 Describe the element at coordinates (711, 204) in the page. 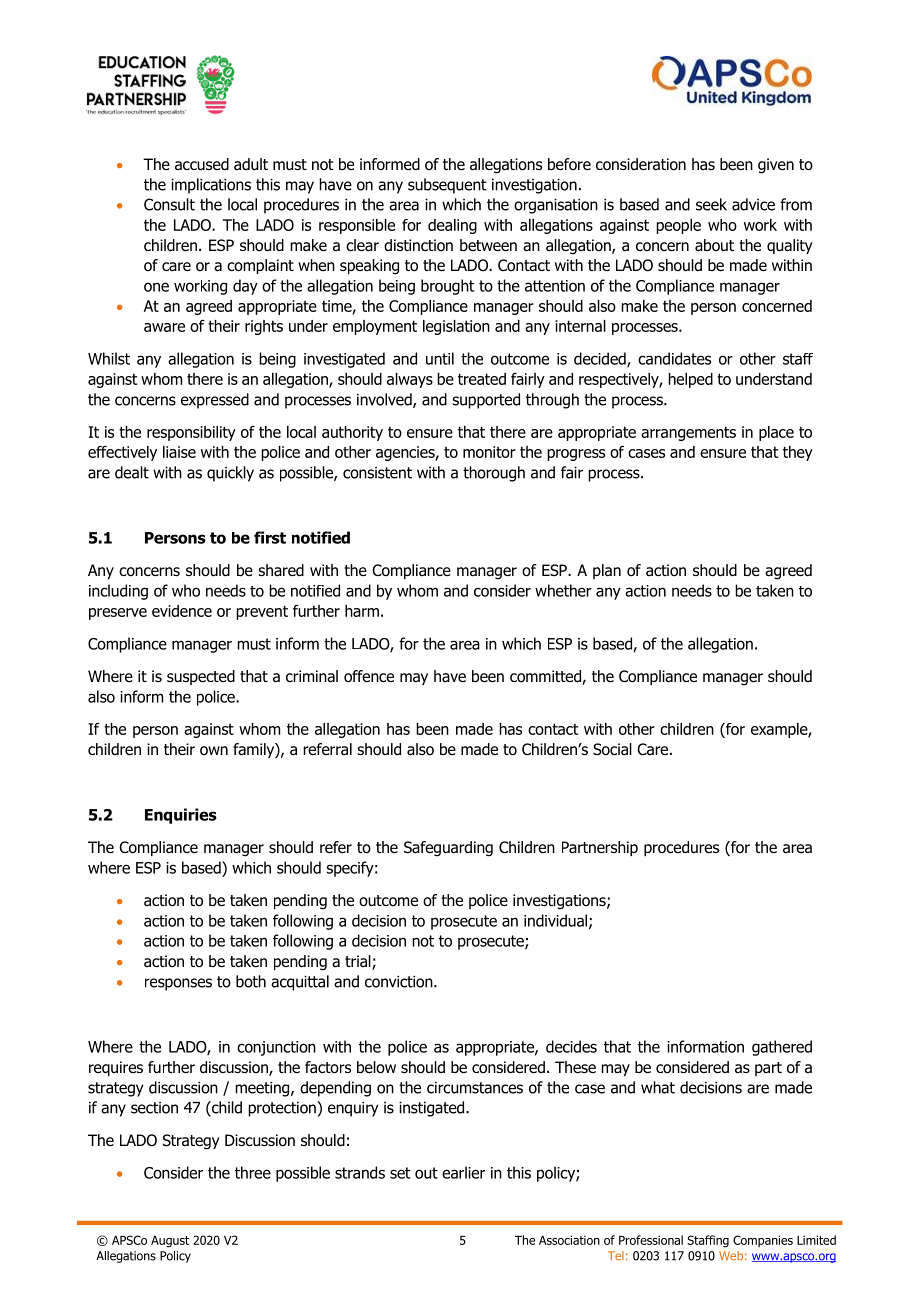

I see `seek` at that location.
